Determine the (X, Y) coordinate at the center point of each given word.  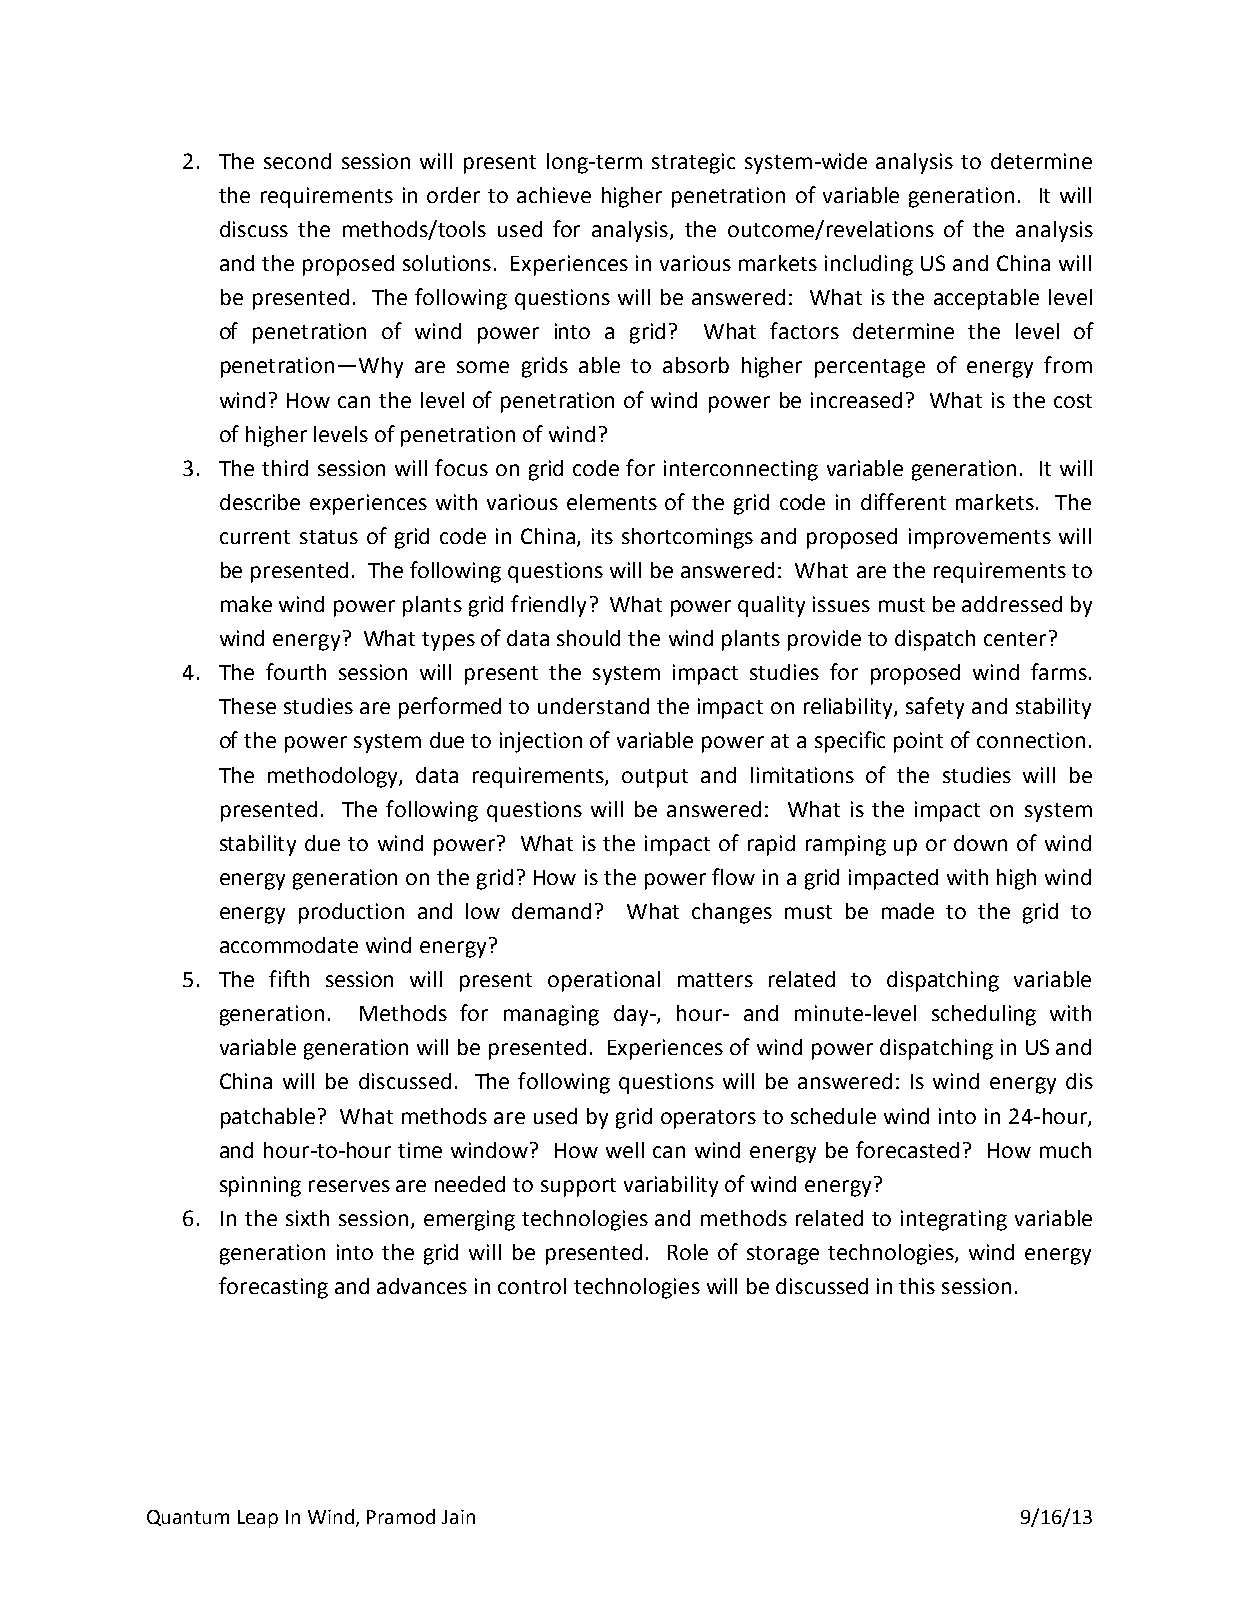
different (903, 501)
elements (612, 502)
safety (935, 708)
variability (671, 1186)
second (297, 161)
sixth (307, 1218)
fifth (289, 978)
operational (604, 981)
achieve (554, 195)
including (869, 265)
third (285, 468)
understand (593, 706)
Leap (258, 1519)
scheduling (984, 1015)
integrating (954, 1220)
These (247, 706)
